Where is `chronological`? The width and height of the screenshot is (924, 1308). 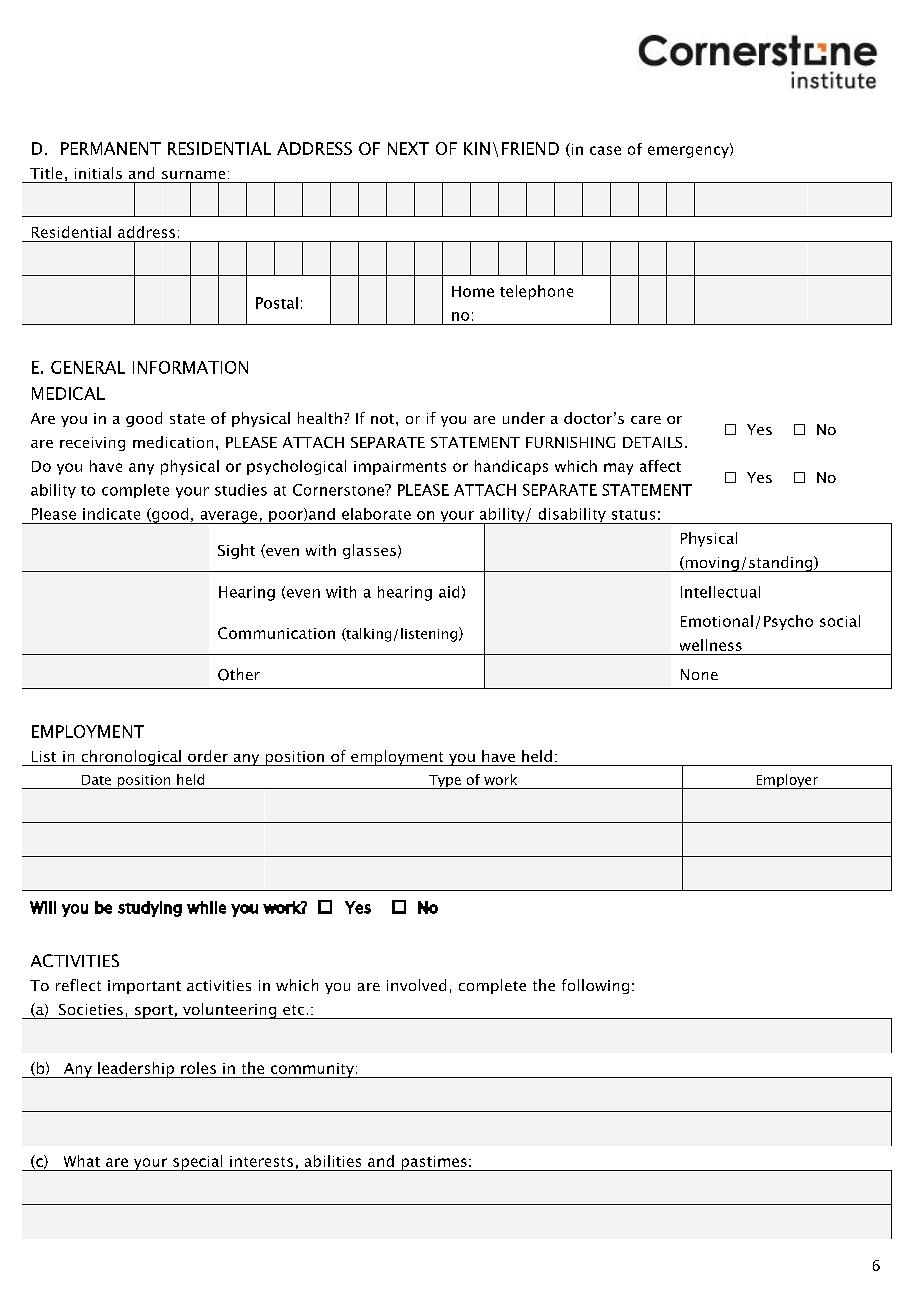
chronological is located at coordinates (131, 758).
